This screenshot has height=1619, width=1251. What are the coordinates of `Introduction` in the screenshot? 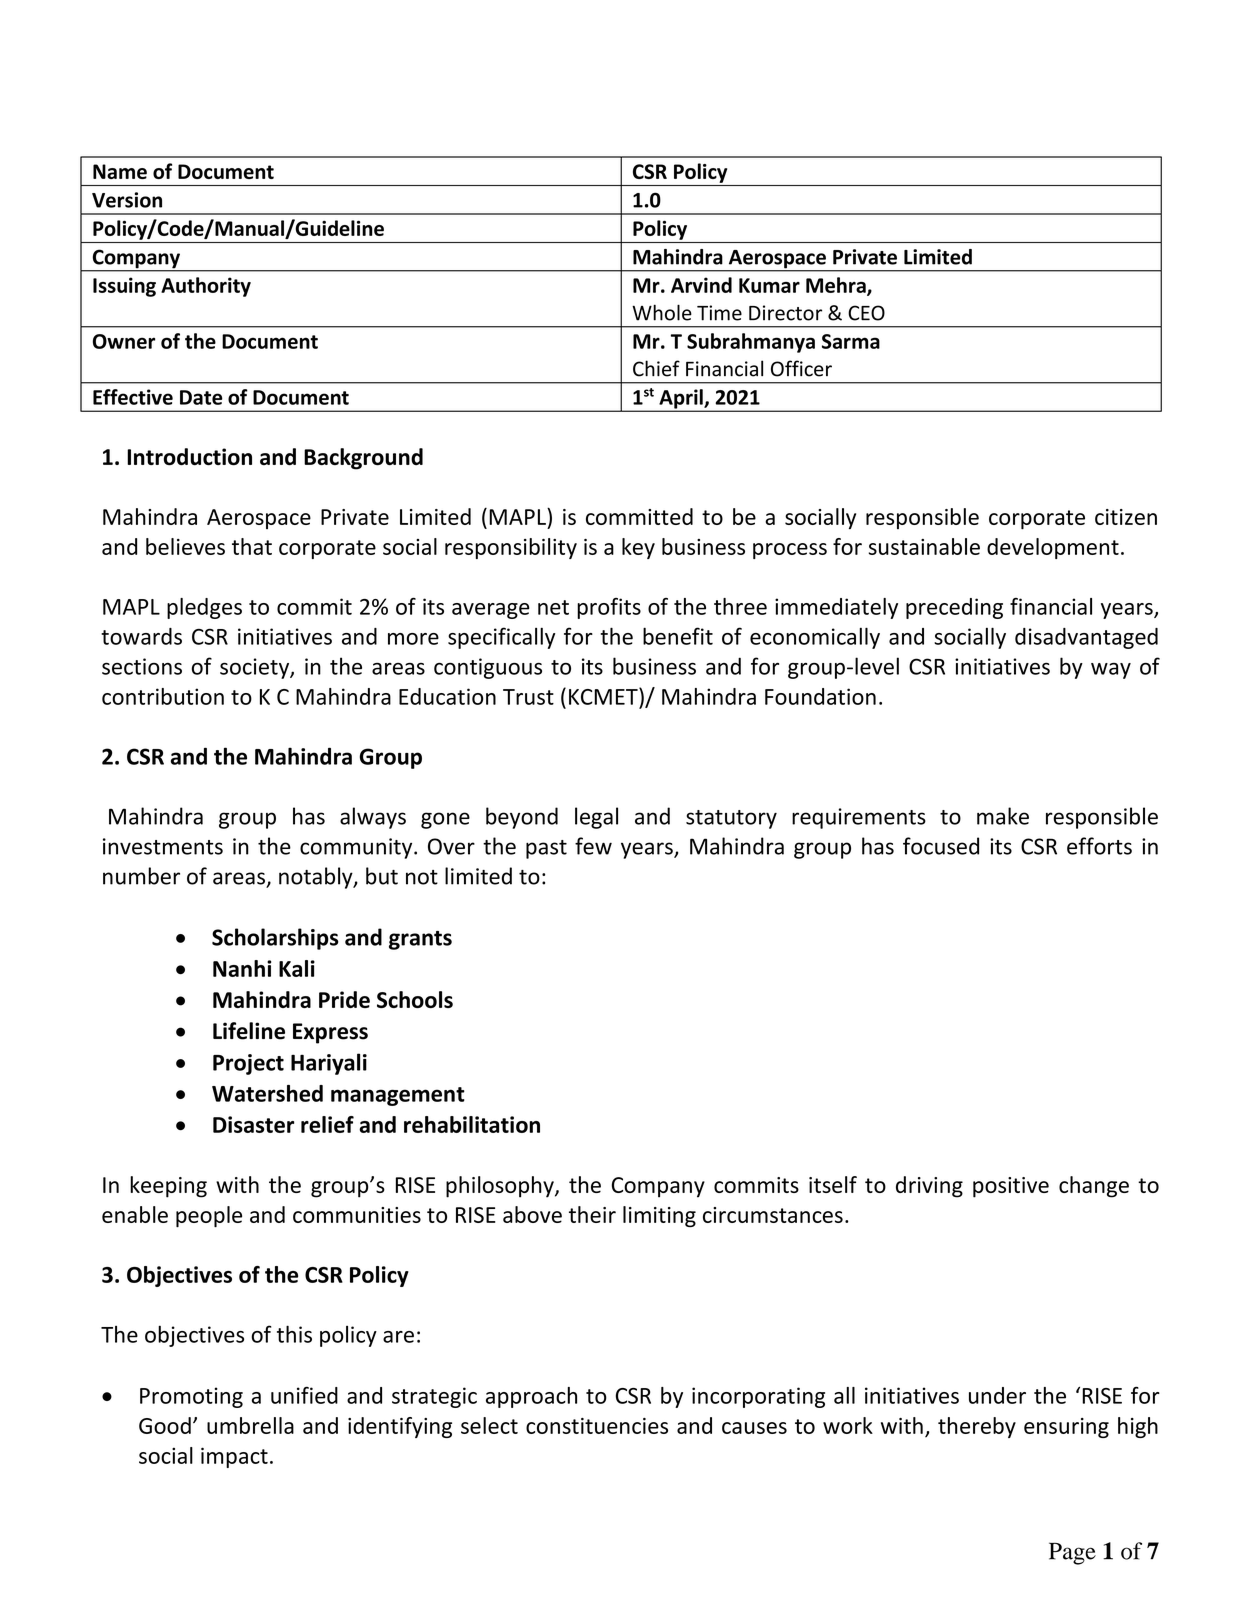 It's located at (189, 457).
